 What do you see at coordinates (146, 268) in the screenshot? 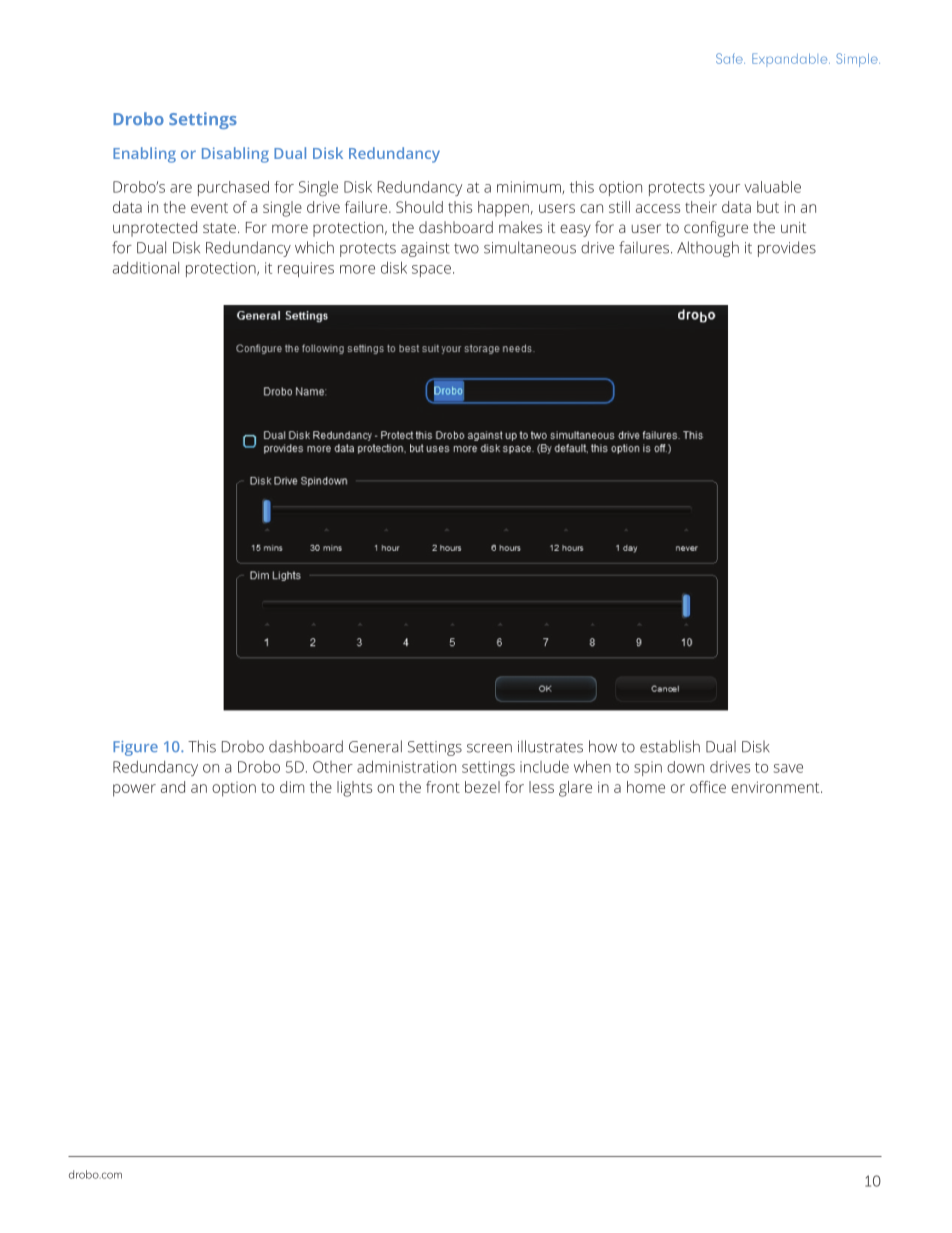
I see `additional` at bounding box center [146, 268].
